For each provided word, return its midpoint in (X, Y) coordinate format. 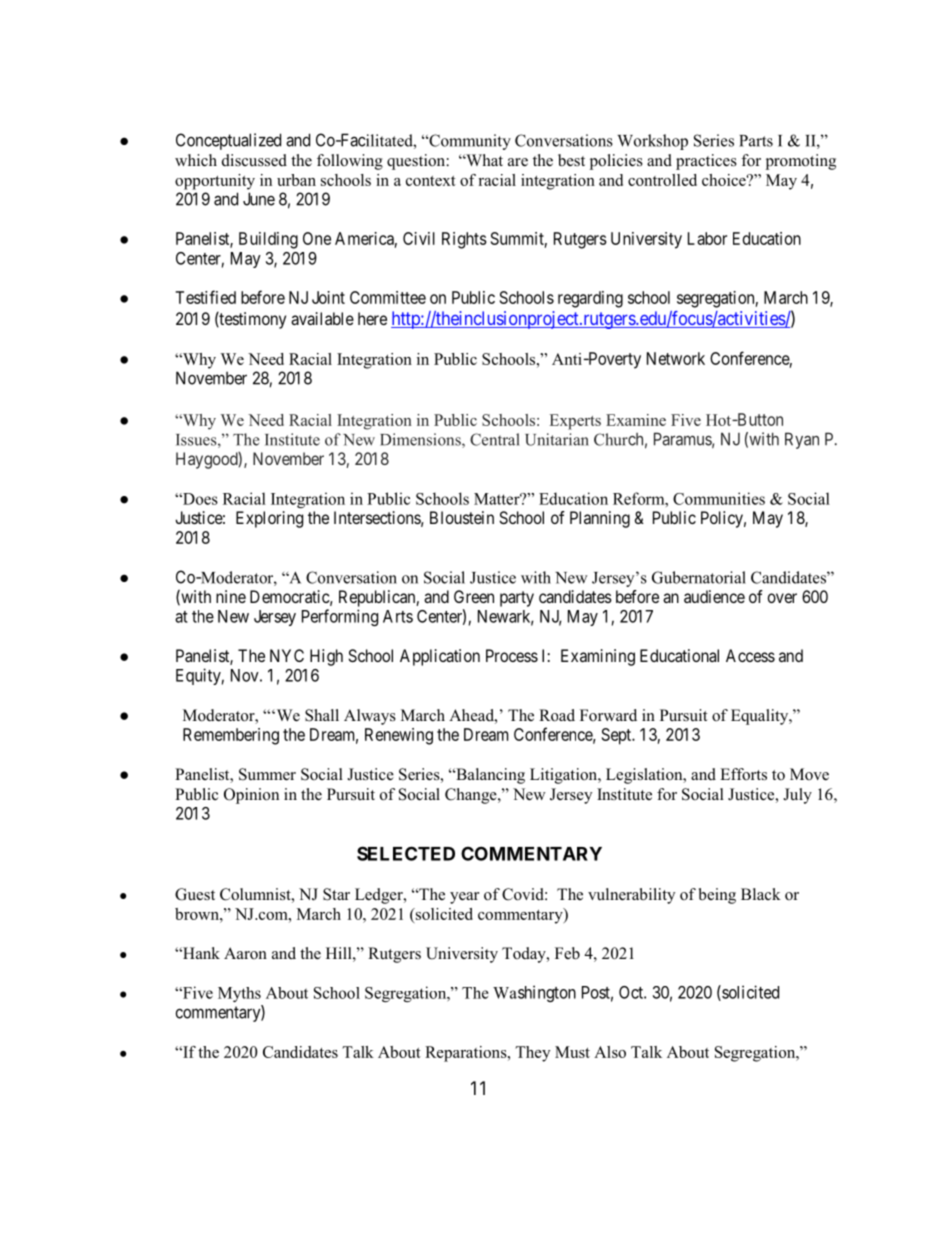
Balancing (489, 776)
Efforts (743, 774)
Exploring (269, 519)
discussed (254, 160)
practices (706, 162)
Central (495, 439)
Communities (719, 498)
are (518, 162)
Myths (239, 994)
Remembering (231, 736)
